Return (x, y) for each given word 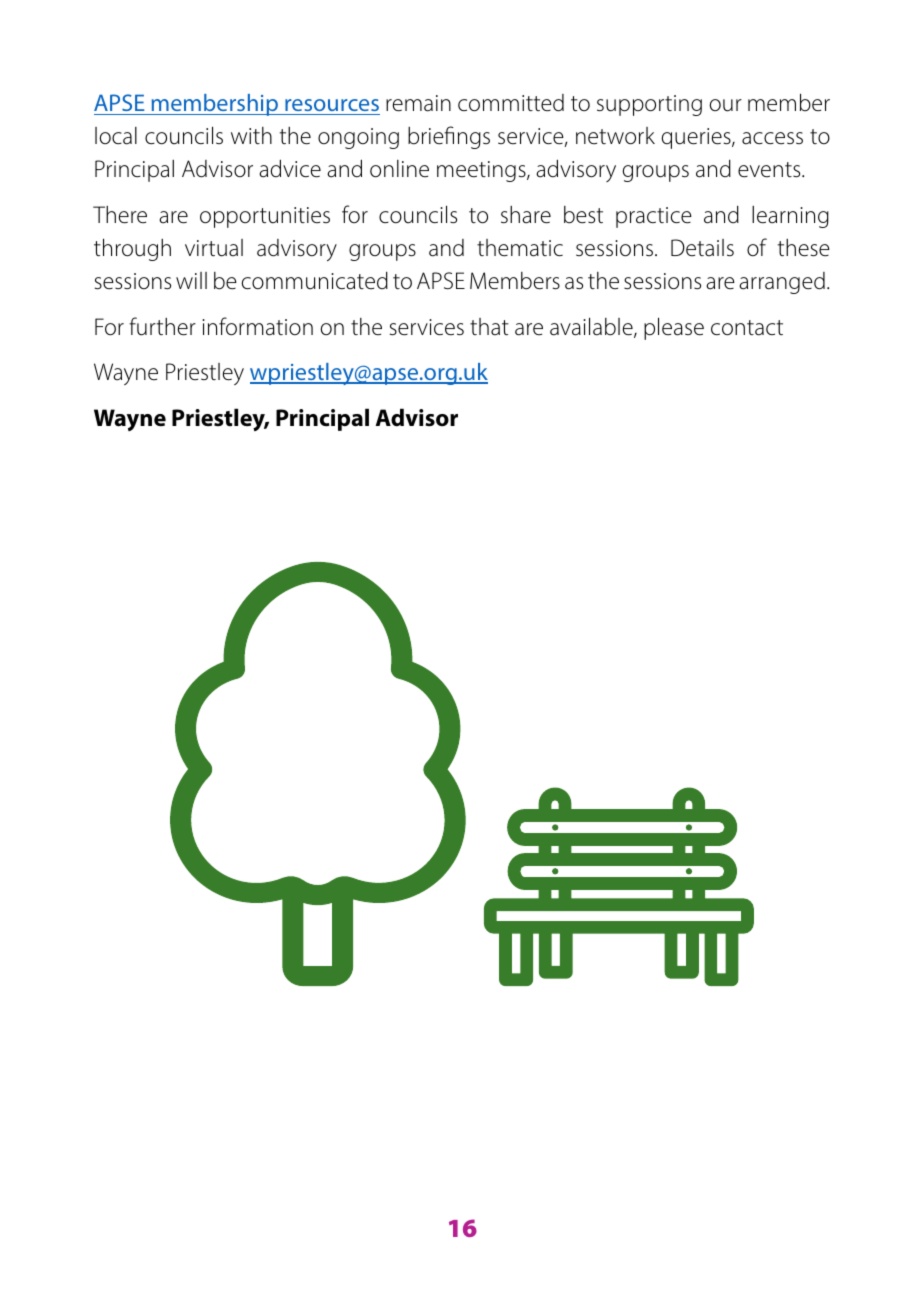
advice (290, 168)
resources (331, 107)
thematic (520, 248)
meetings (482, 171)
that (489, 327)
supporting (649, 105)
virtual (214, 248)
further (162, 326)
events (770, 170)
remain (418, 103)
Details (702, 248)
